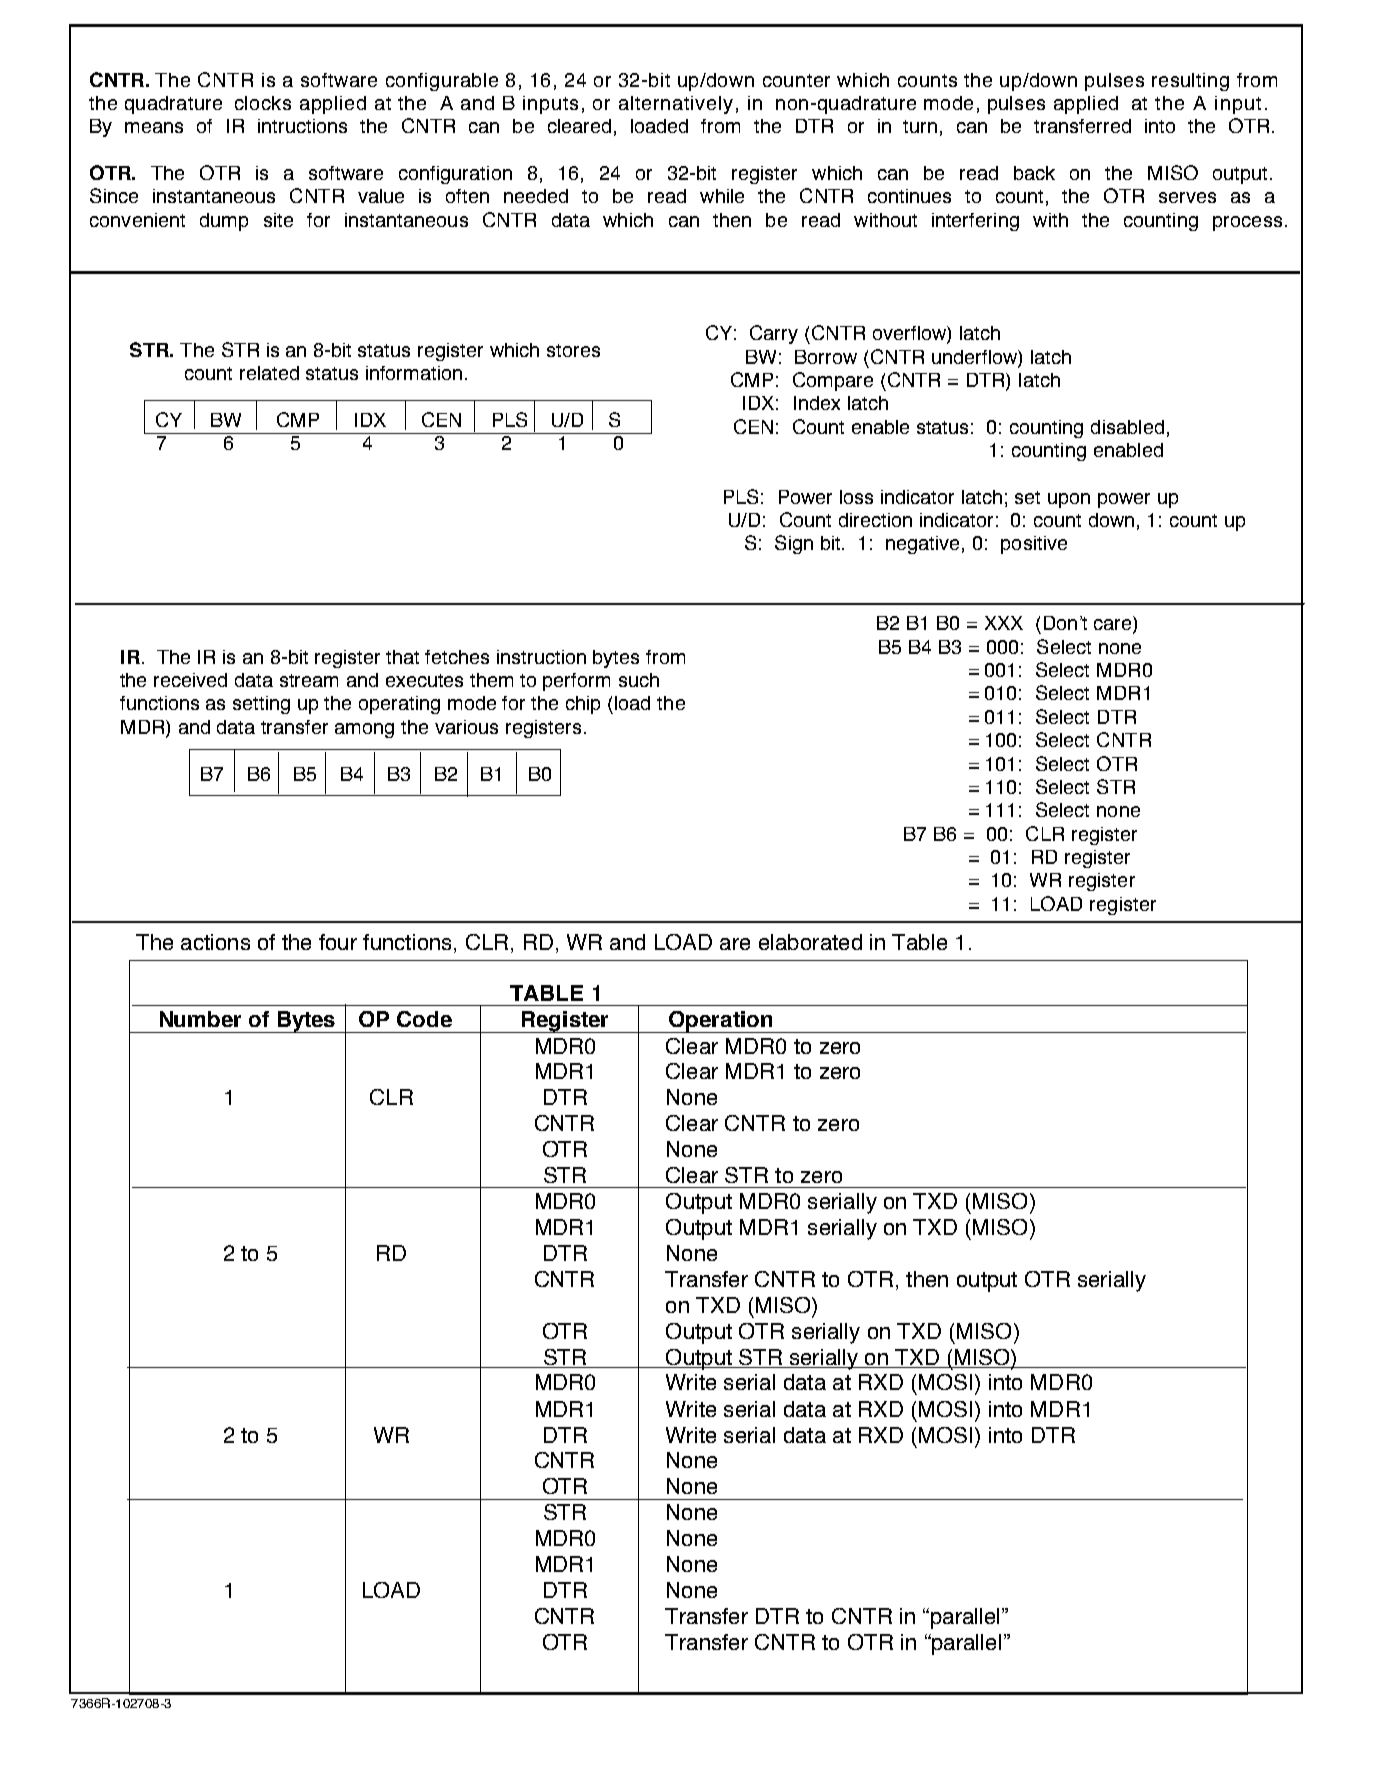 The width and height of the page is (1375, 1779). Describe the element at coordinates (1127, 427) in the page. I see `disabled` at that location.
